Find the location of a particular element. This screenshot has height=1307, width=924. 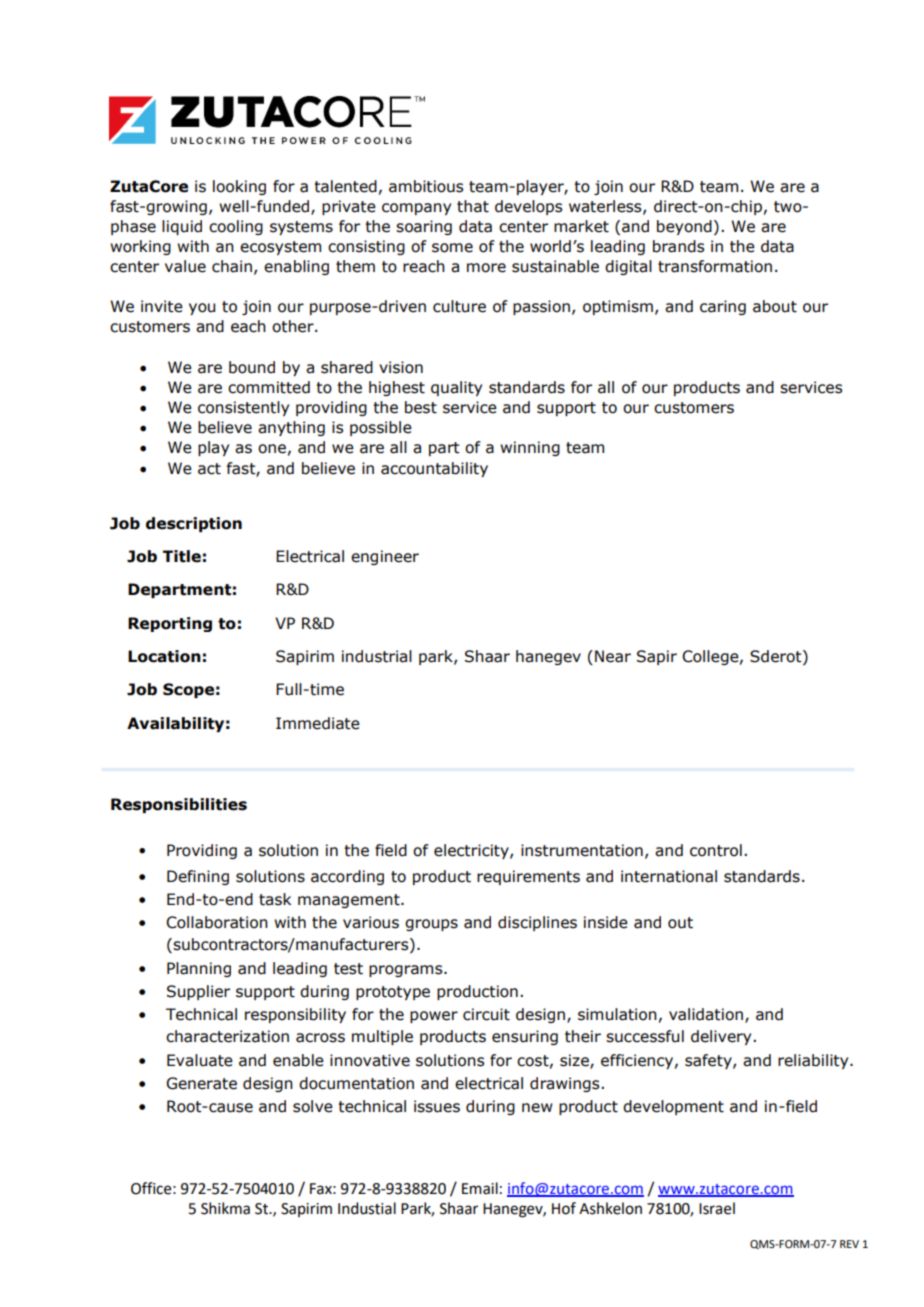

Shikma is located at coordinates (225, 1208).
